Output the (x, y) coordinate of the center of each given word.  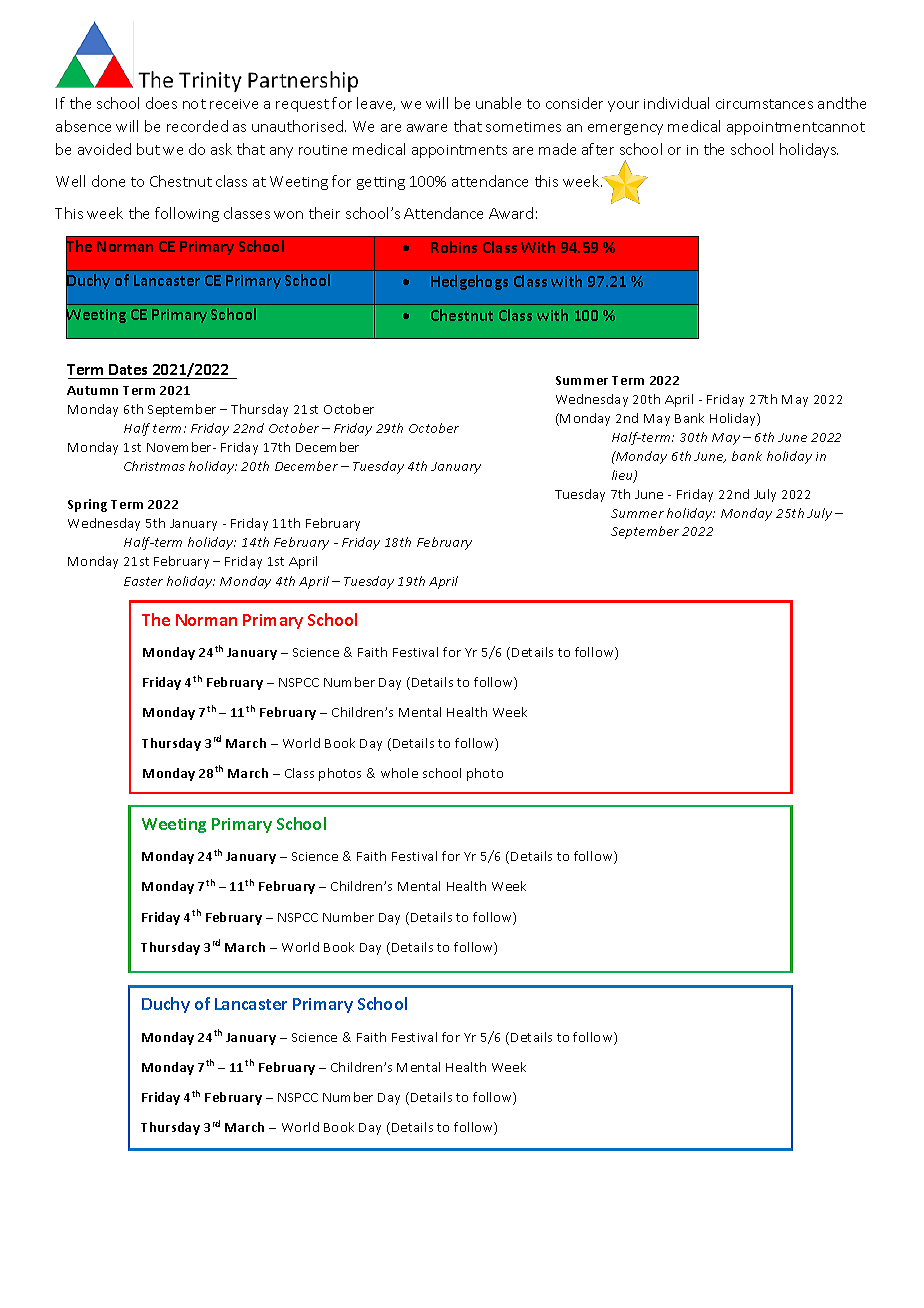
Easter (143, 581)
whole (399, 773)
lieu (623, 476)
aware (427, 128)
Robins (454, 247)
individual (676, 103)
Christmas (154, 466)
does (161, 103)
